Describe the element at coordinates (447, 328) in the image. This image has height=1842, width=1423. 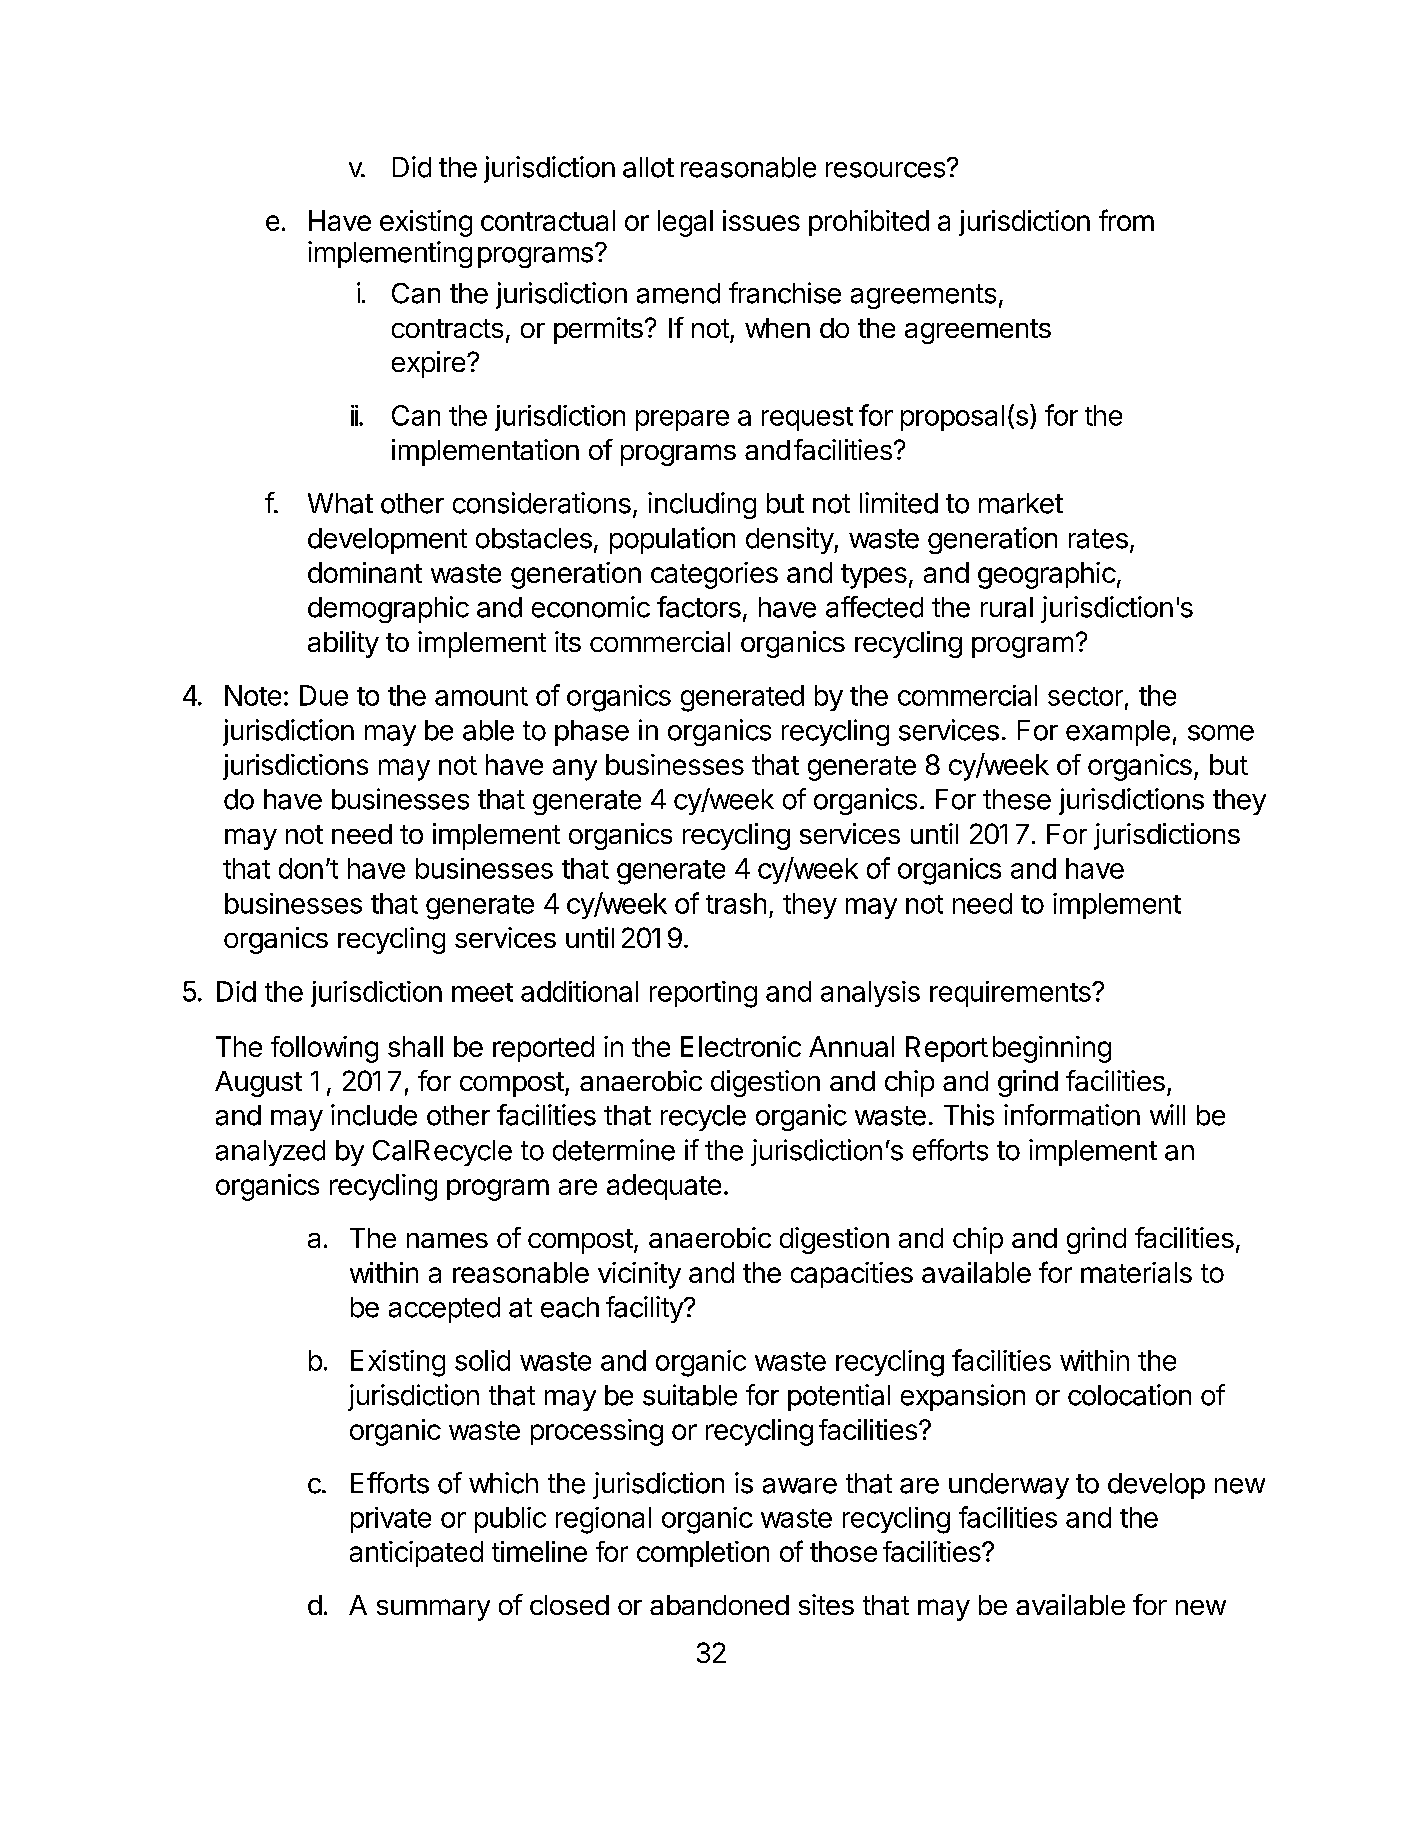
I see `contracts` at that location.
